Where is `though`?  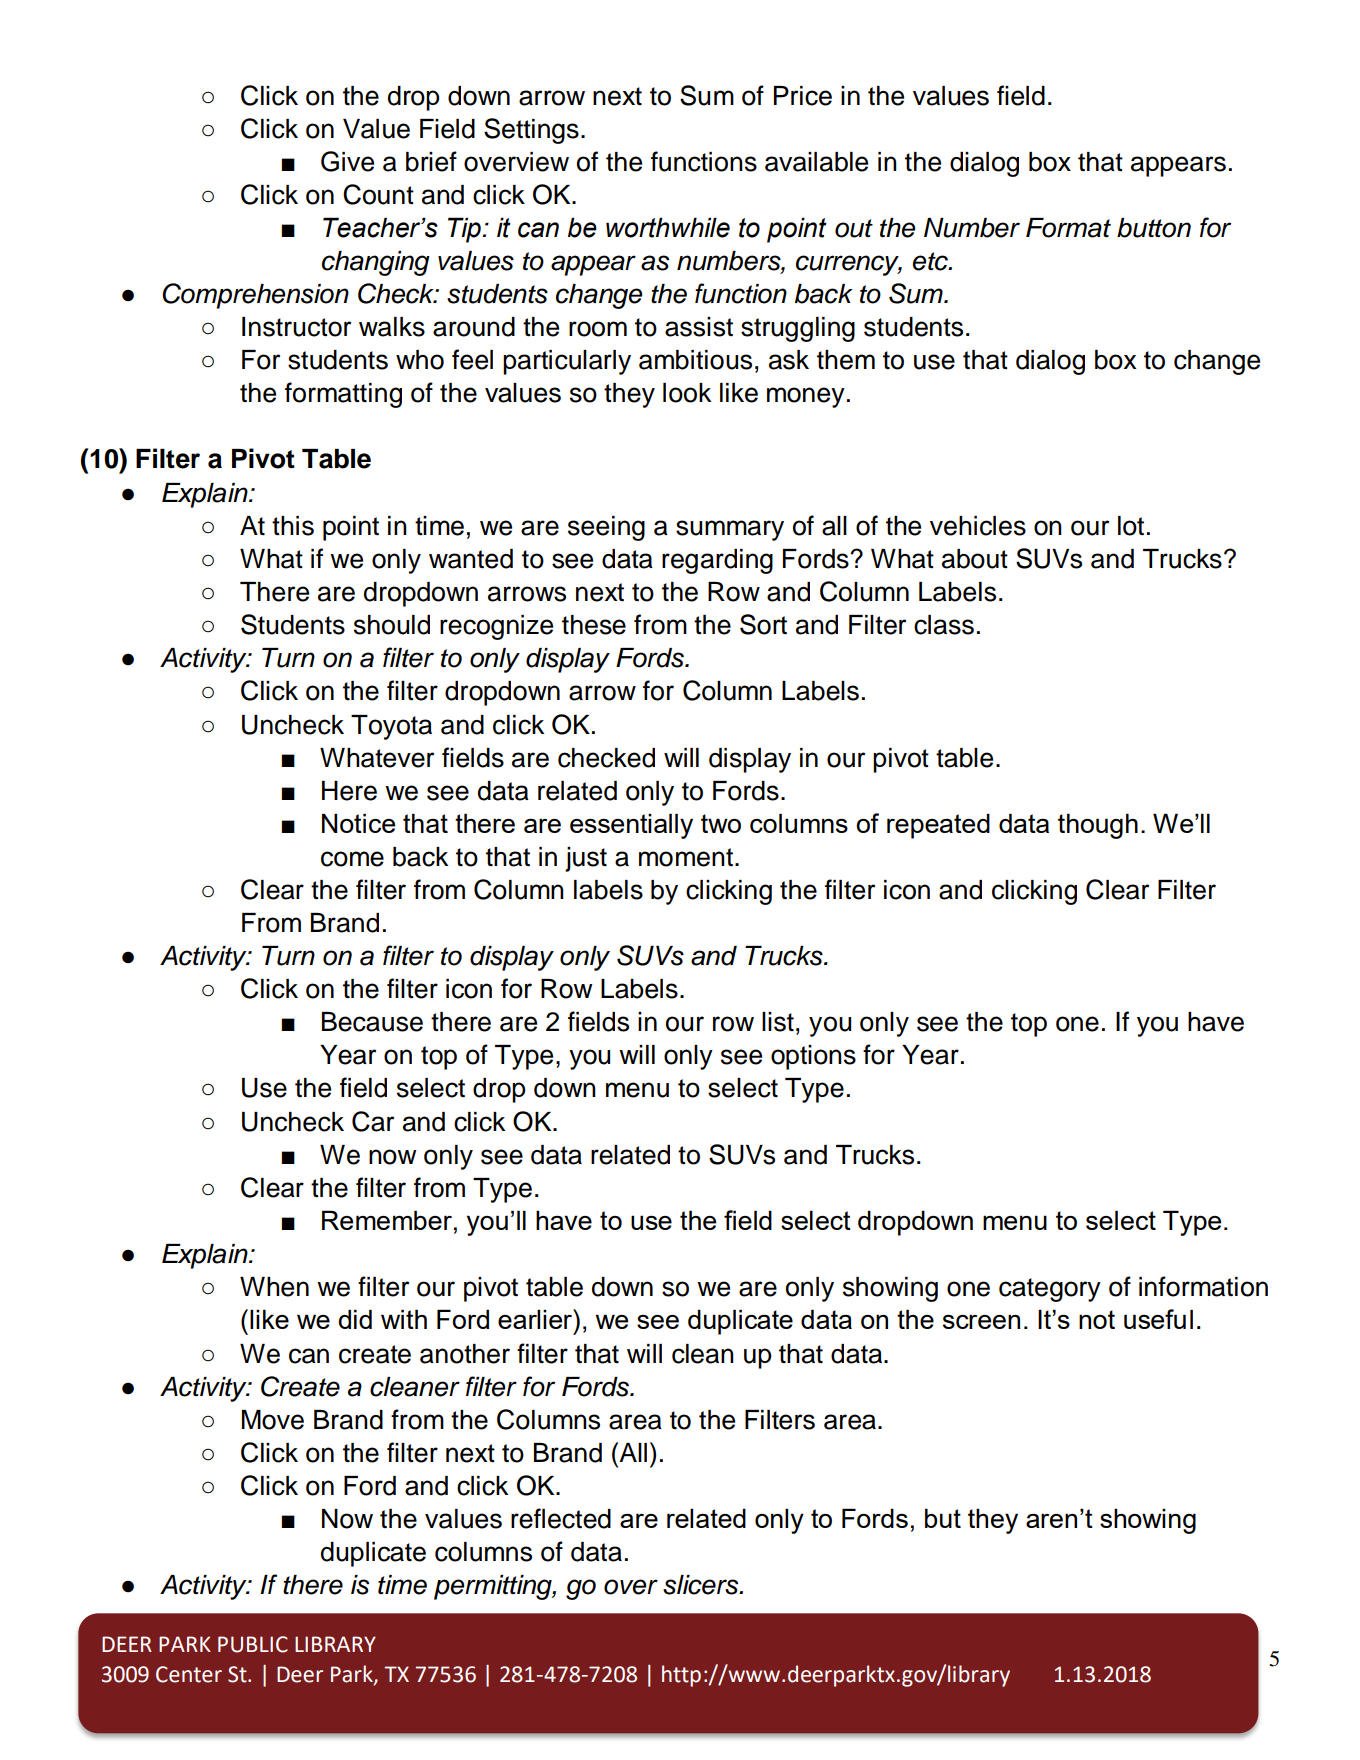 though is located at coordinates (1098, 826).
